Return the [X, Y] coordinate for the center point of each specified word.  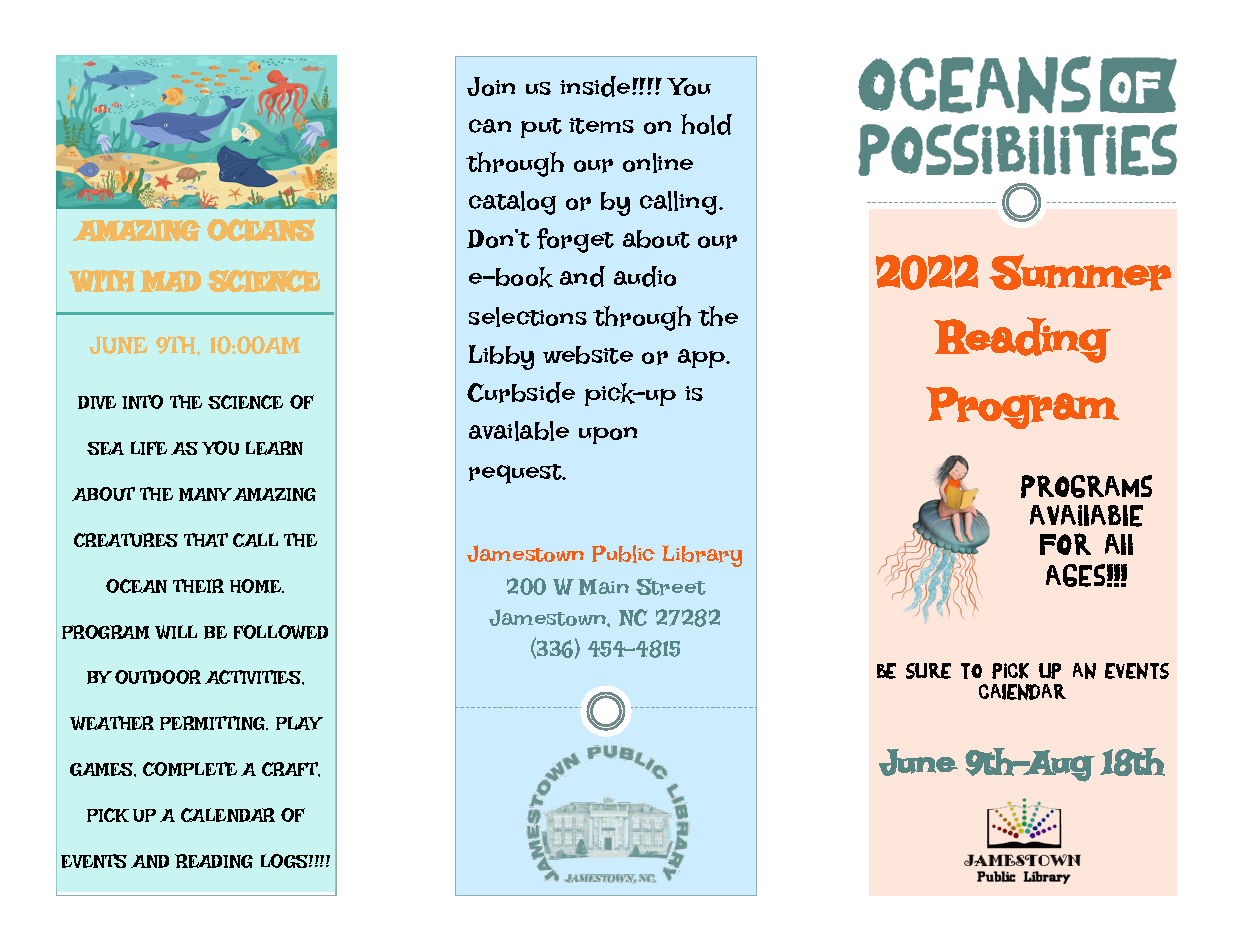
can [490, 126]
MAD [170, 281]
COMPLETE [190, 769]
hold [706, 124]
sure [928, 671]
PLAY [299, 723]
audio [645, 276]
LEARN [274, 448]
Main [604, 587]
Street [671, 587]
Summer [1080, 272]
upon [608, 435]
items [601, 126]
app [703, 358]
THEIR [198, 586]
